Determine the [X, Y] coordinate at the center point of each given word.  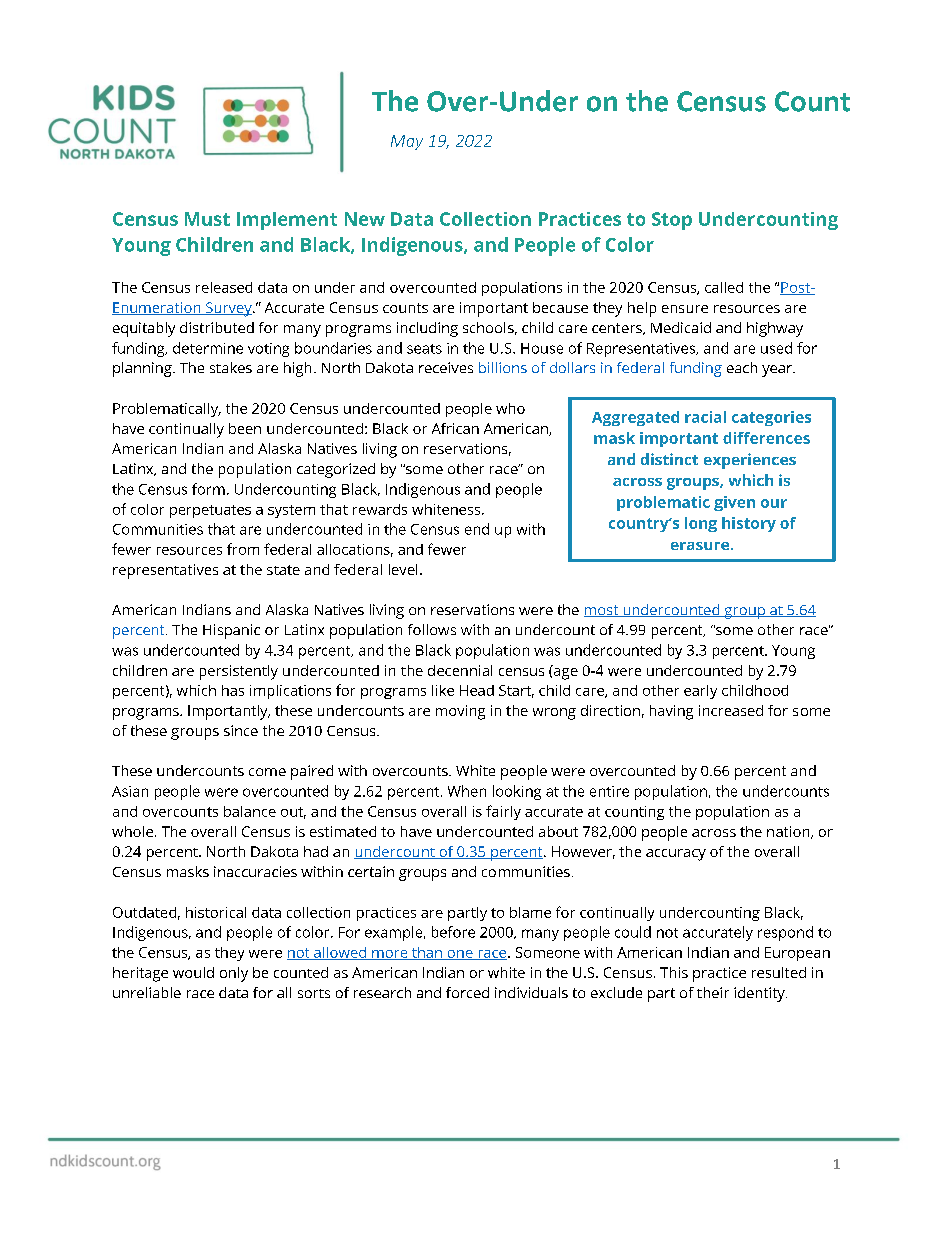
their [713, 992]
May [407, 142]
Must [207, 219]
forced [467, 992]
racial [705, 417]
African [455, 428]
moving [460, 712]
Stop [672, 221]
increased [731, 710]
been [245, 428]
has [233, 690]
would [193, 972]
